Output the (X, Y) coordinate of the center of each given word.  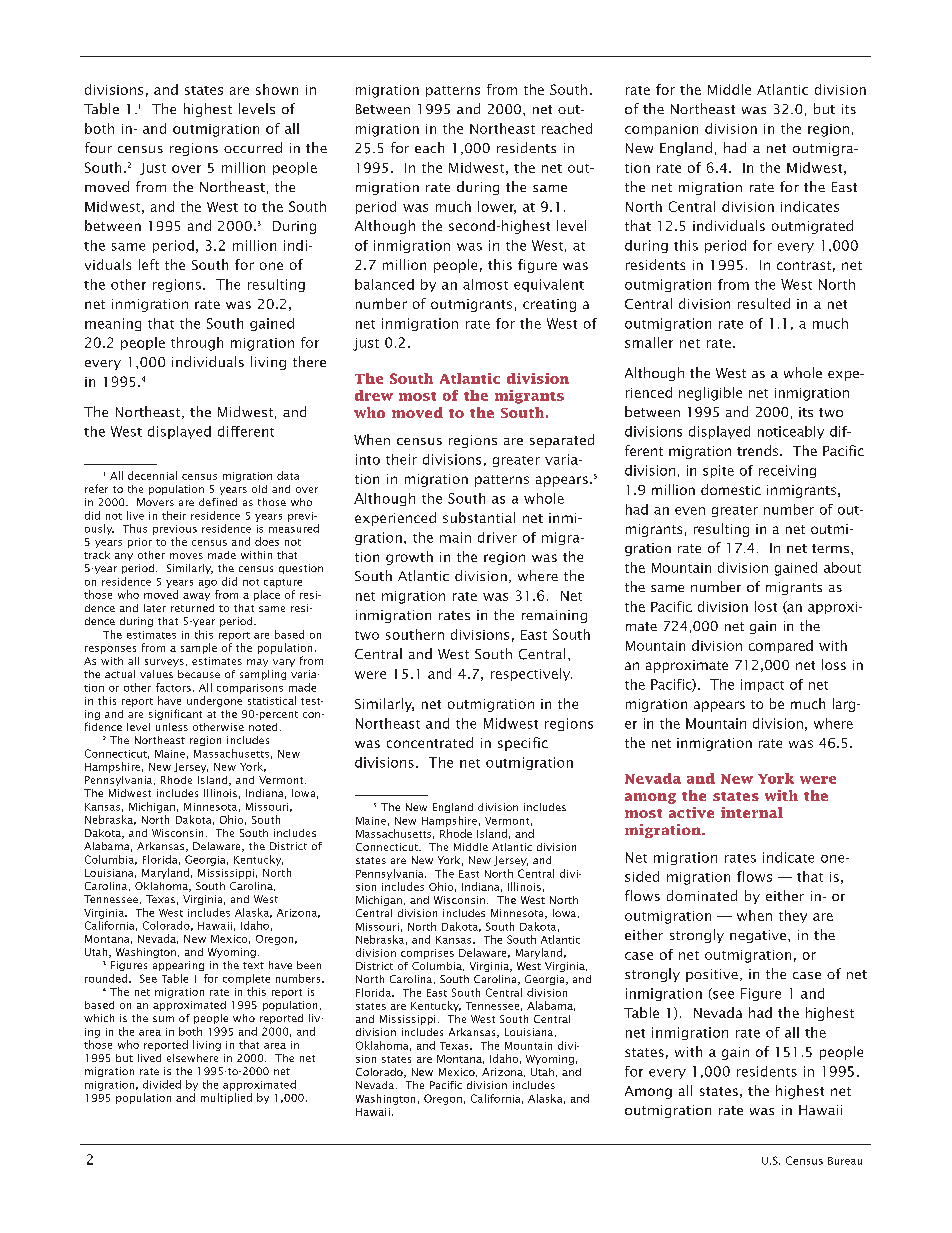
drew (374, 395)
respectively (531, 674)
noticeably (791, 432)
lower (497, 207)
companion (661, 130)
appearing (178, 966)
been (309, 965)
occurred (253, 147)
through (197, 344)
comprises (427, 954)
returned (192, 608)
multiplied (226, 1098)
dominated (702, 895)
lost (766, 606)
